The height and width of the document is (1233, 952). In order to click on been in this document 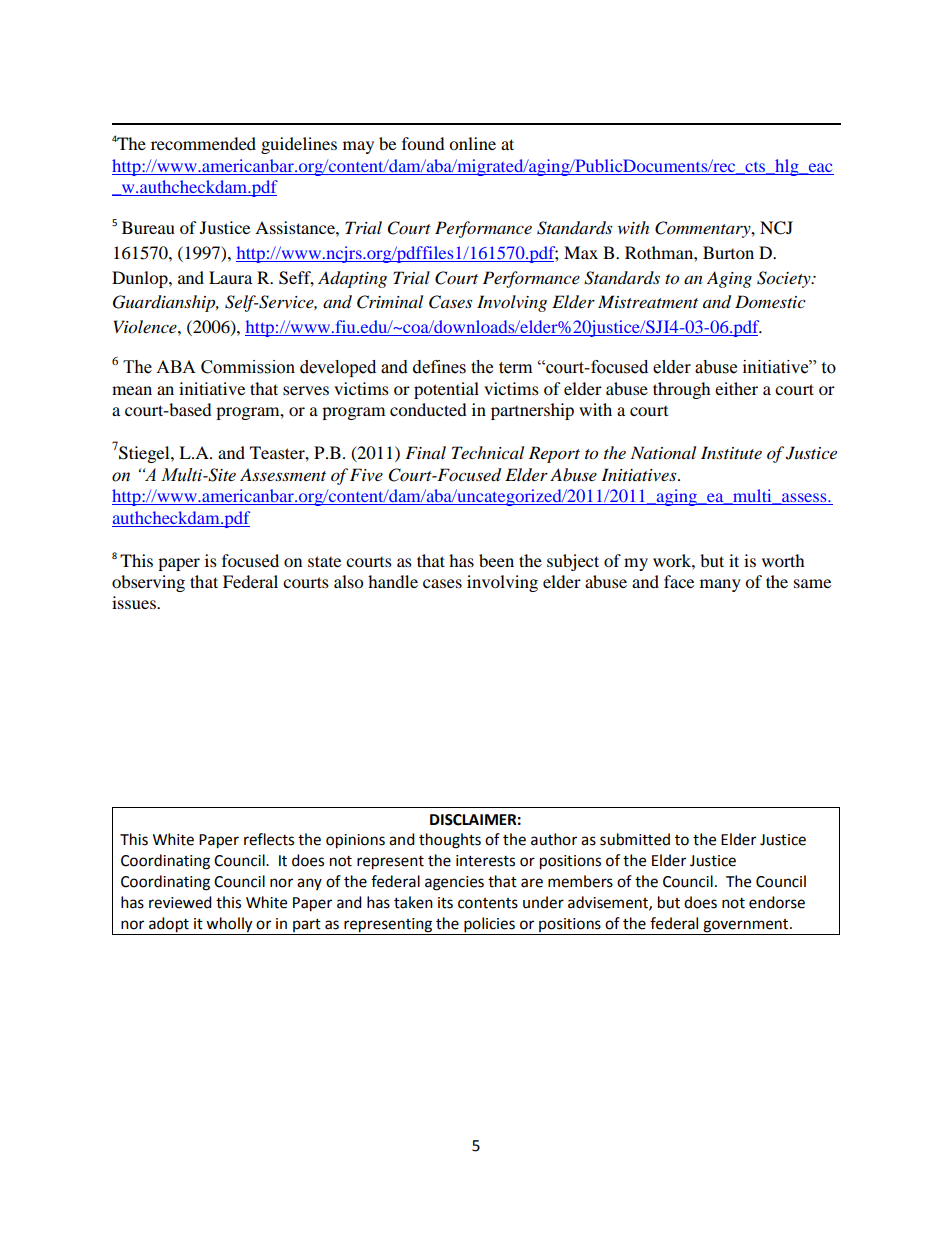, I will do `click(496, 560)`.
